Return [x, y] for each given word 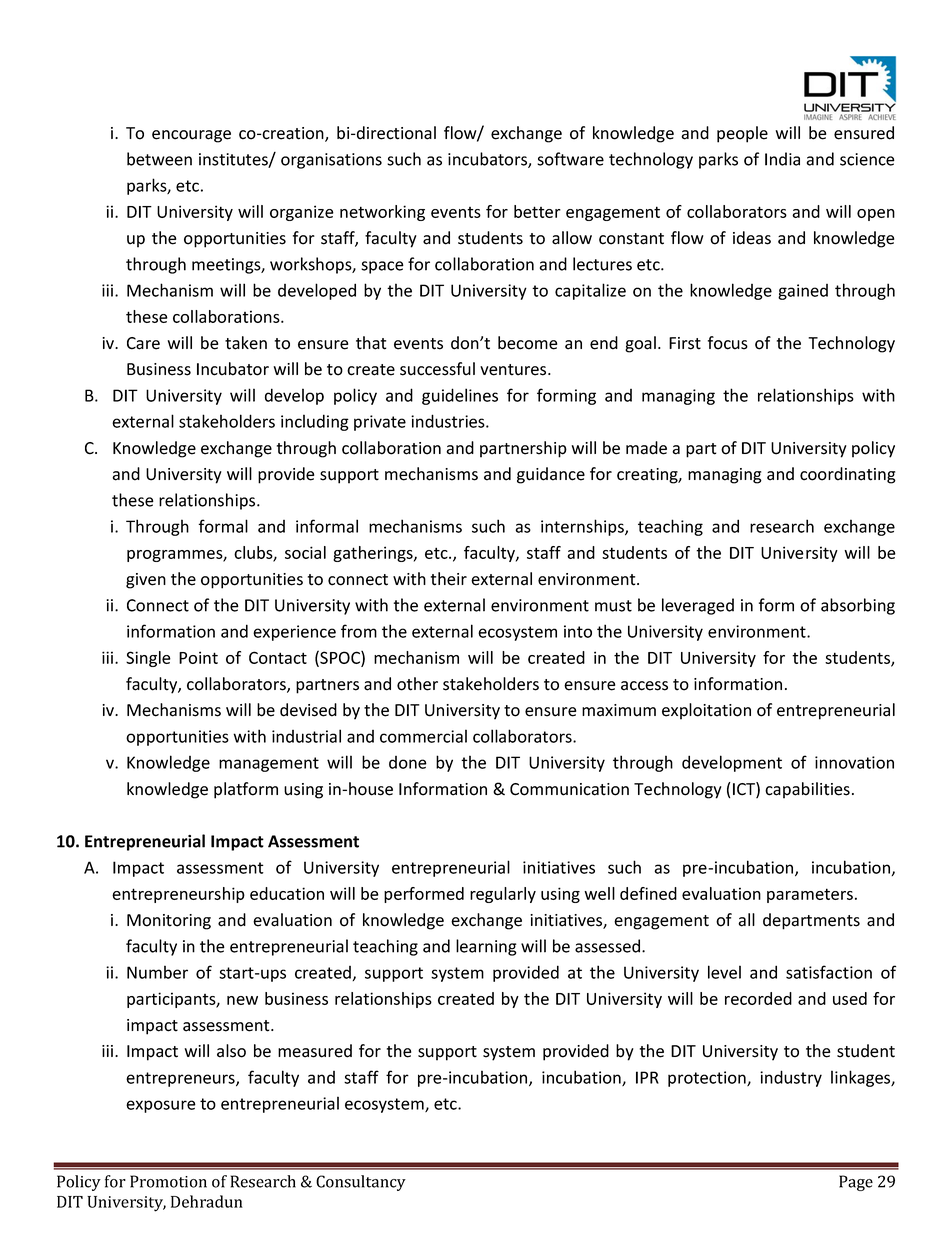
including [315, 422]
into [578, 631]
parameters [810, 895]
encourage [191, 136]
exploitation [706, 711]
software [570, 159]
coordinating [848, 475]
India [782, 159]
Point [198, 657]
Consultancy [361, 1183]
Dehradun [207, 1201]
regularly [503, 895]
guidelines [460, 396]
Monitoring [169, 922]
